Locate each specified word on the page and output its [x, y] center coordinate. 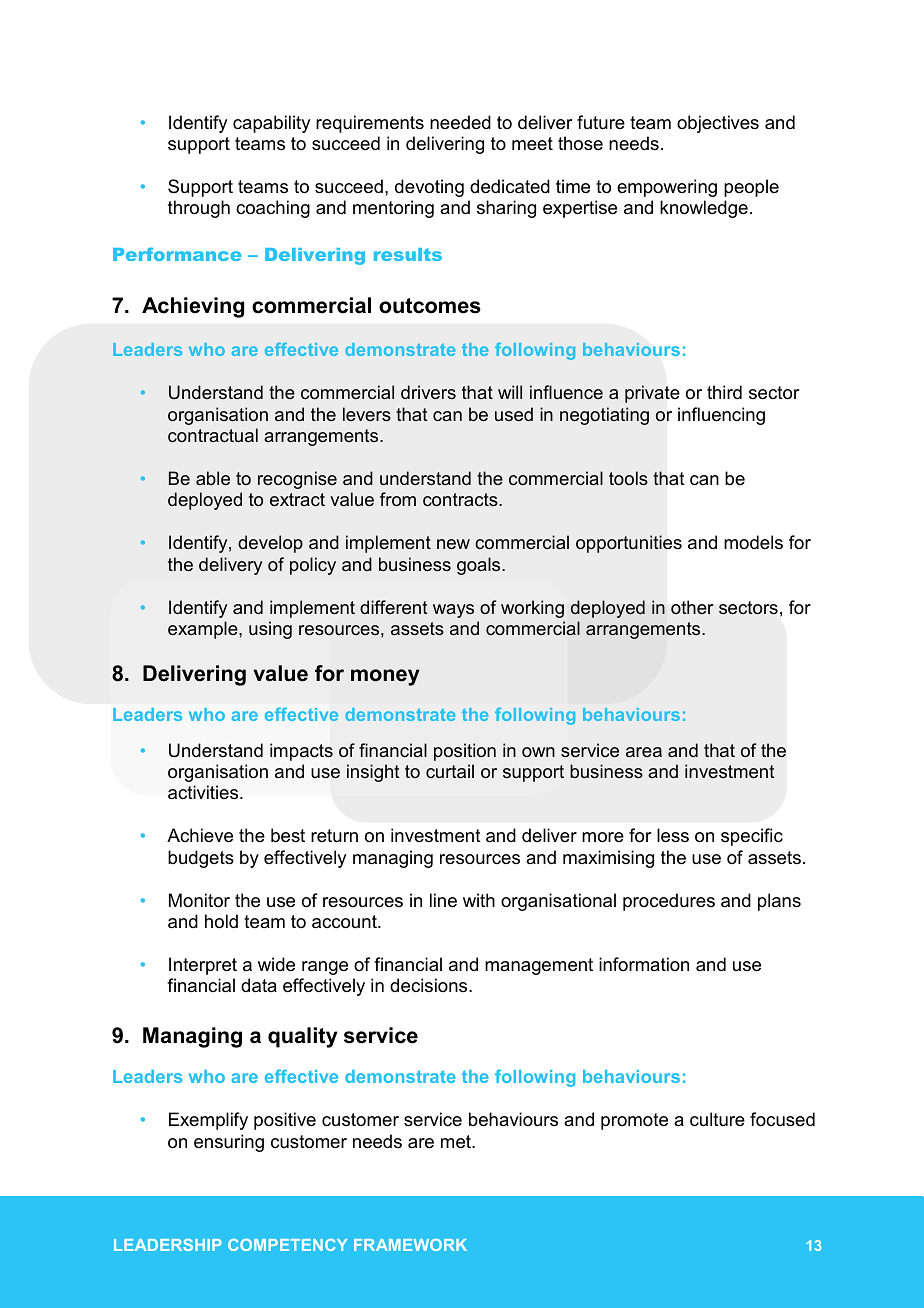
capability [271, 124]
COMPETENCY [287, 1245]
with [479, 900]
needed [460, 122]
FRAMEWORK [410, 1245]
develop [270, 544]
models [753, 542]
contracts [461, 499]
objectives [718, 124]
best [288, 835]
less [673, 835]
